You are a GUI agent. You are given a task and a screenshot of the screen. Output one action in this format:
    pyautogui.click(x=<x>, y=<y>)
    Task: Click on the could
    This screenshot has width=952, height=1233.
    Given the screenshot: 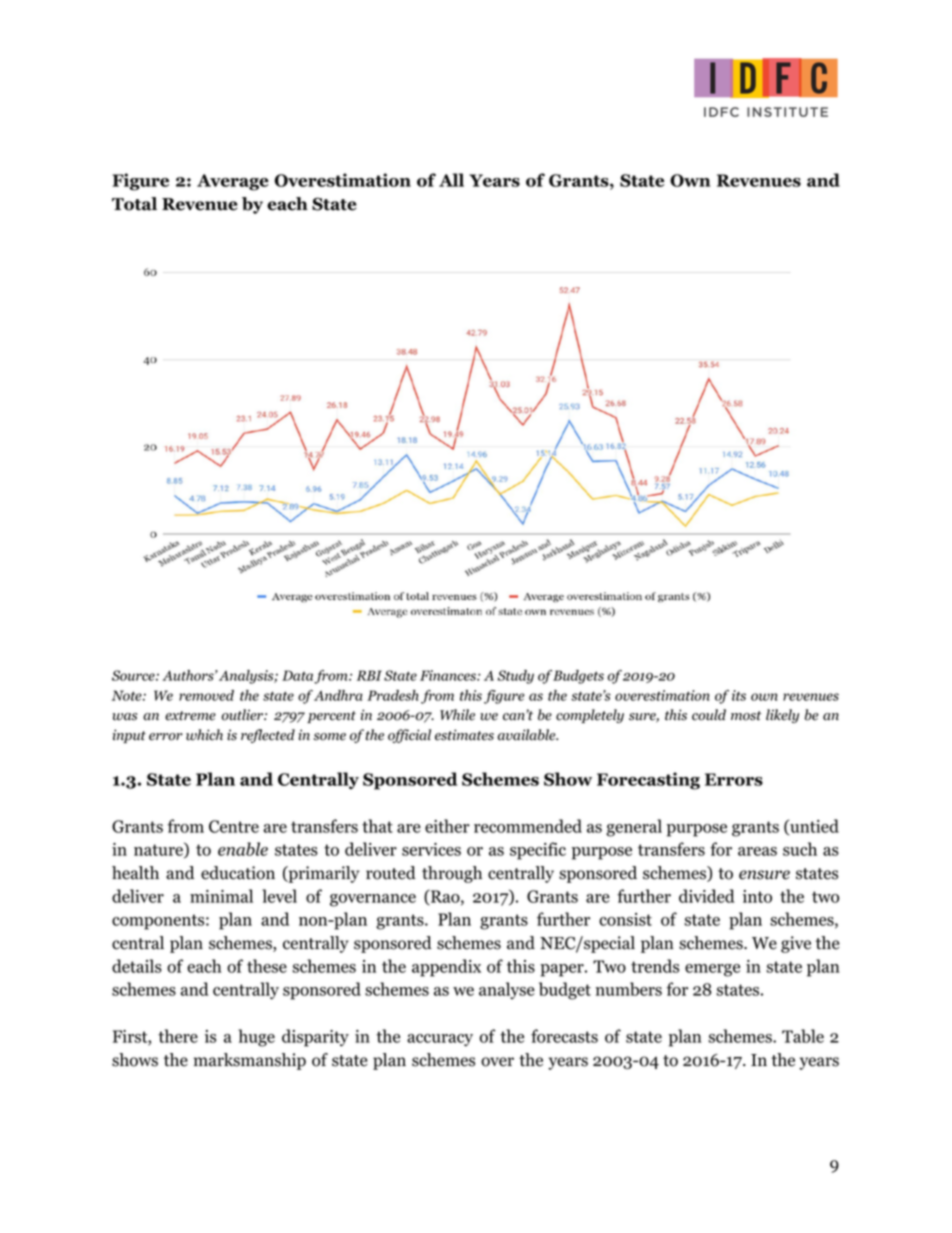 What is the action you would take?
    pyautogui.click(x=709, y=715)
